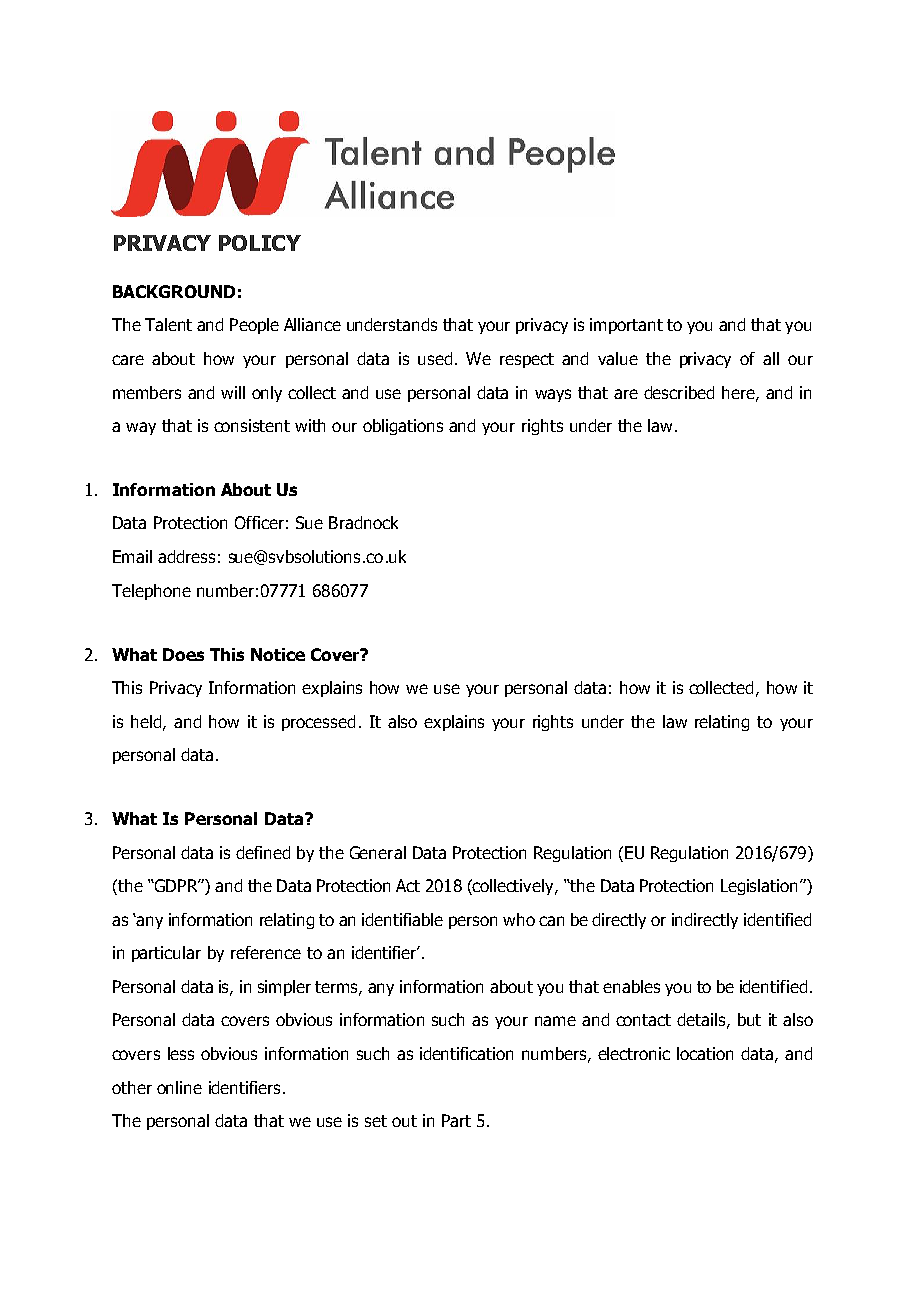 This document has width=924, height=1308. I want to click on used, so click(435, 358).
